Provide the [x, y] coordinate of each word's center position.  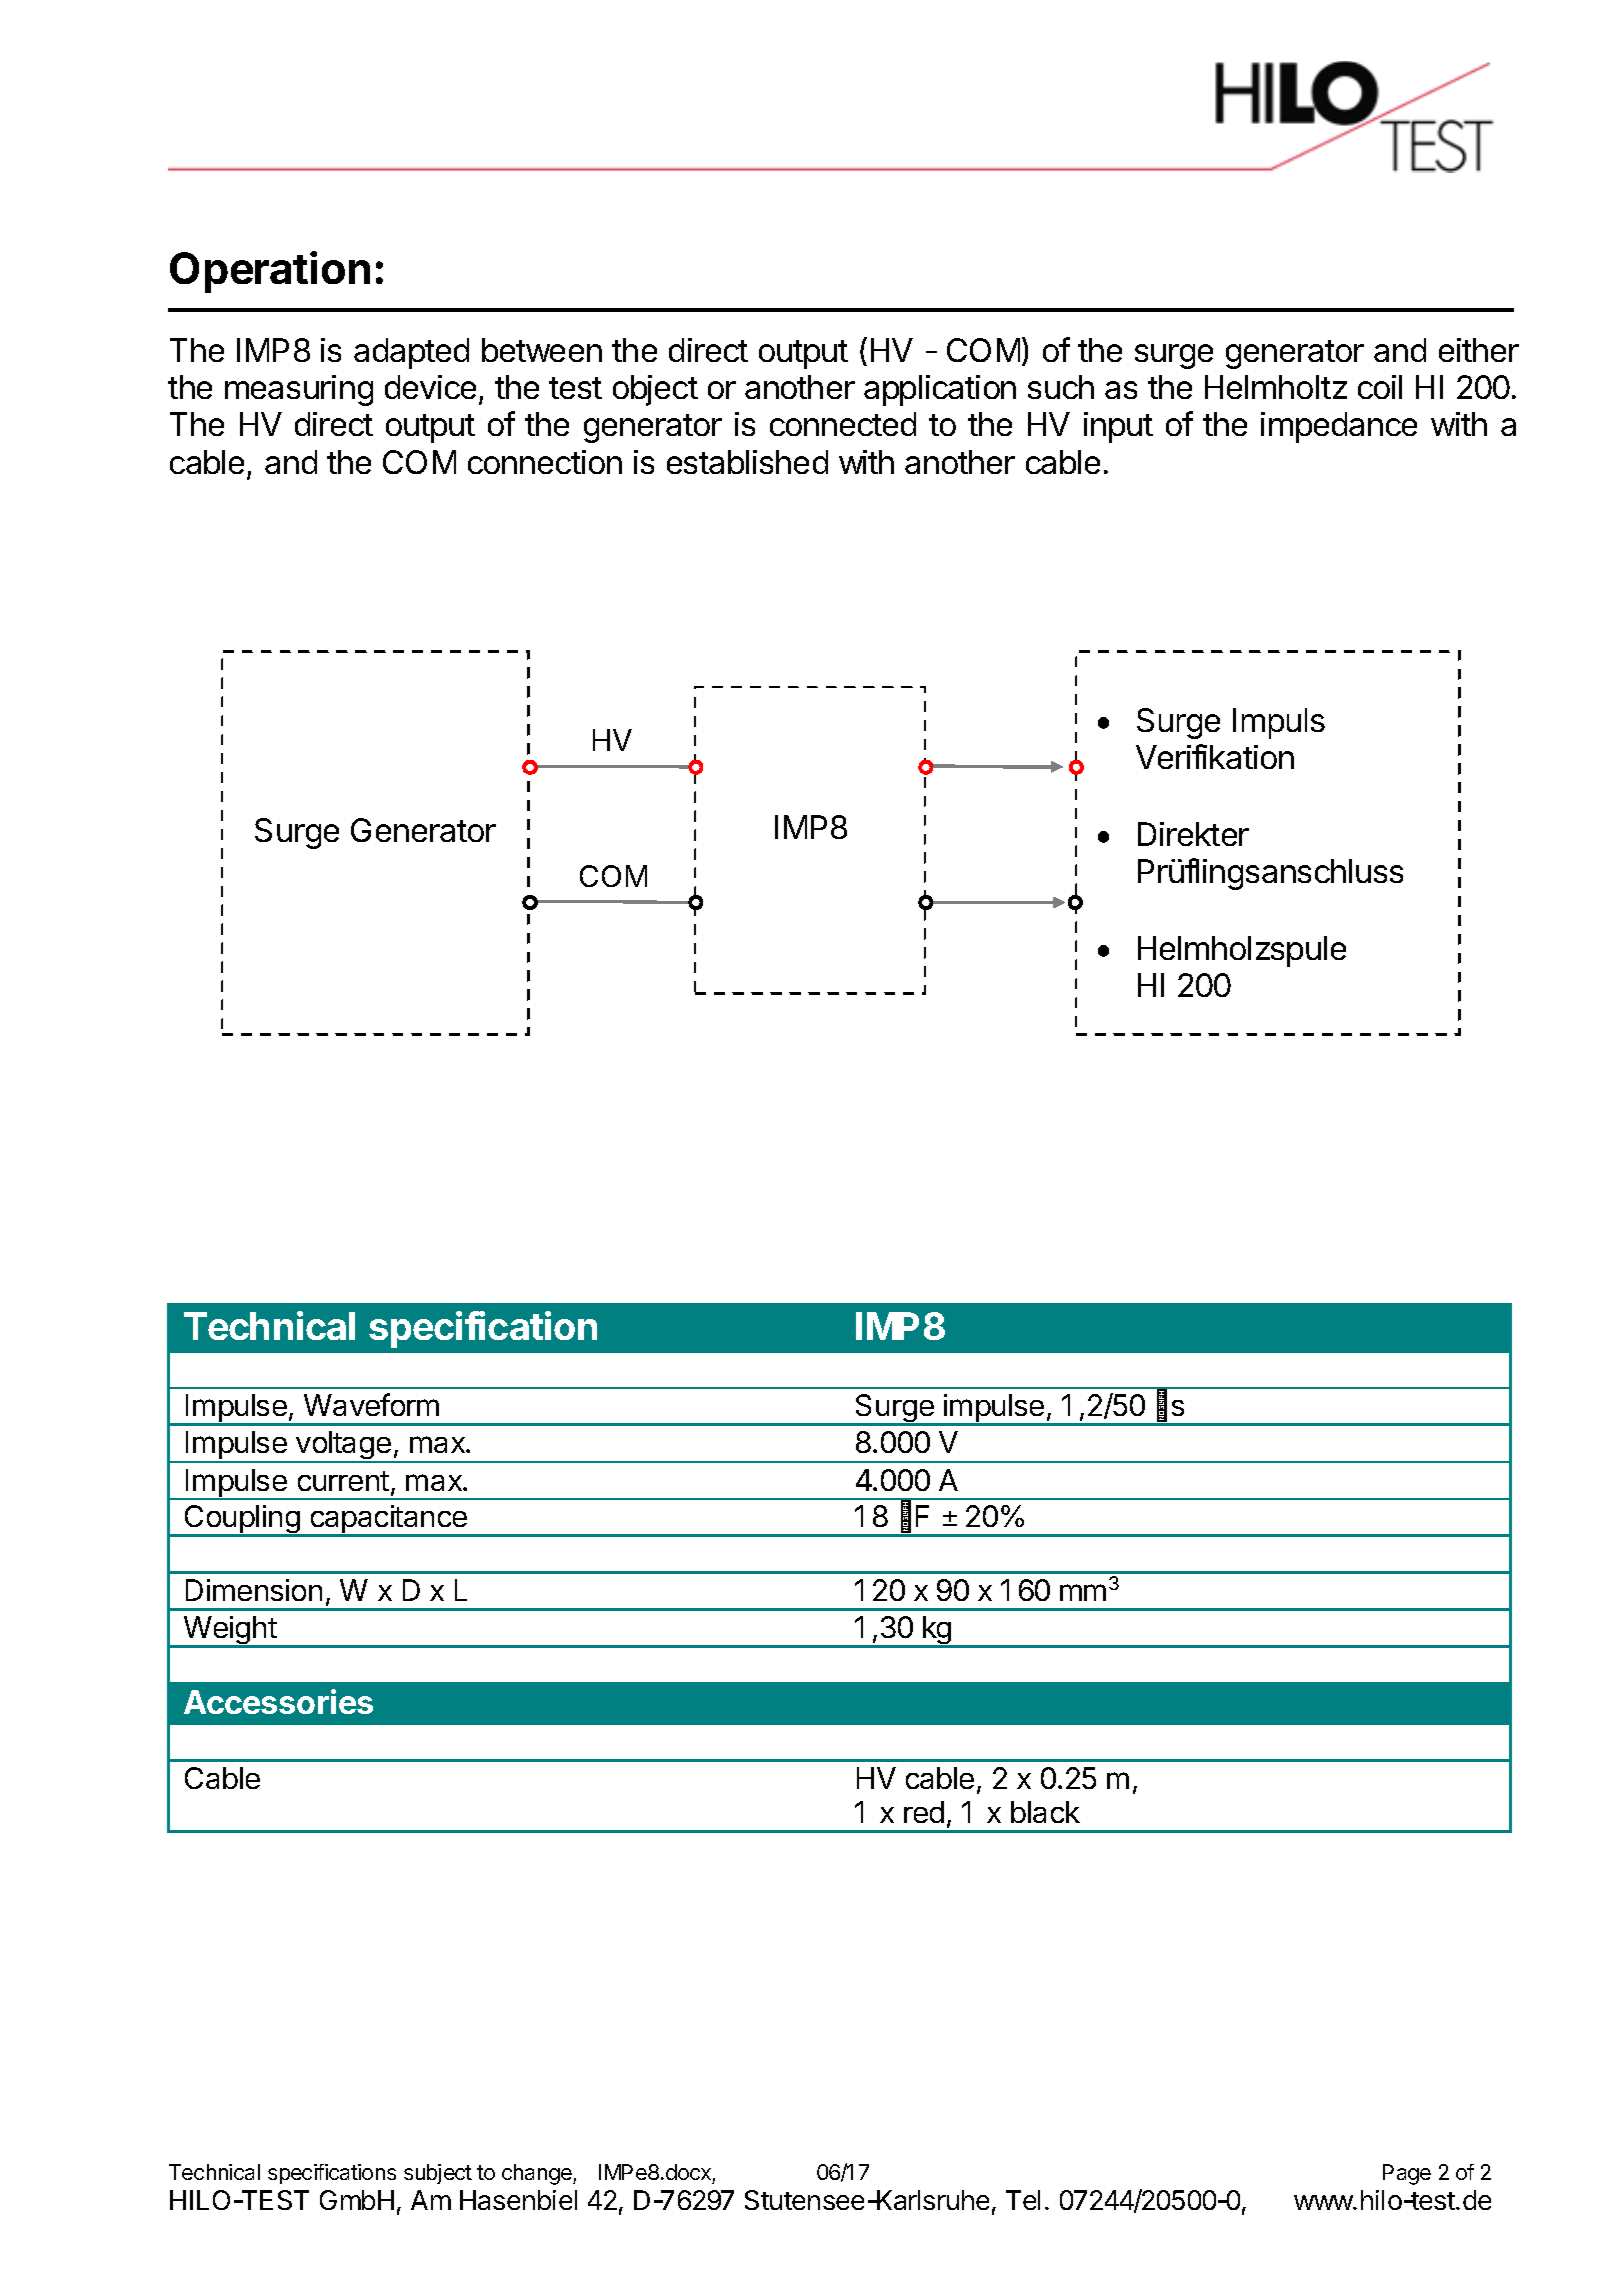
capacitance [389, 1520]
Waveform [371, 1404]
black [1045, 1812]
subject [438, 2174]
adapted [411, 353]
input [1118, 427]
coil [1380, 387]
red [924, 1812]
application [940, 390]
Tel [1023, 2200]
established [747, 462]
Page [1407, 2174]
